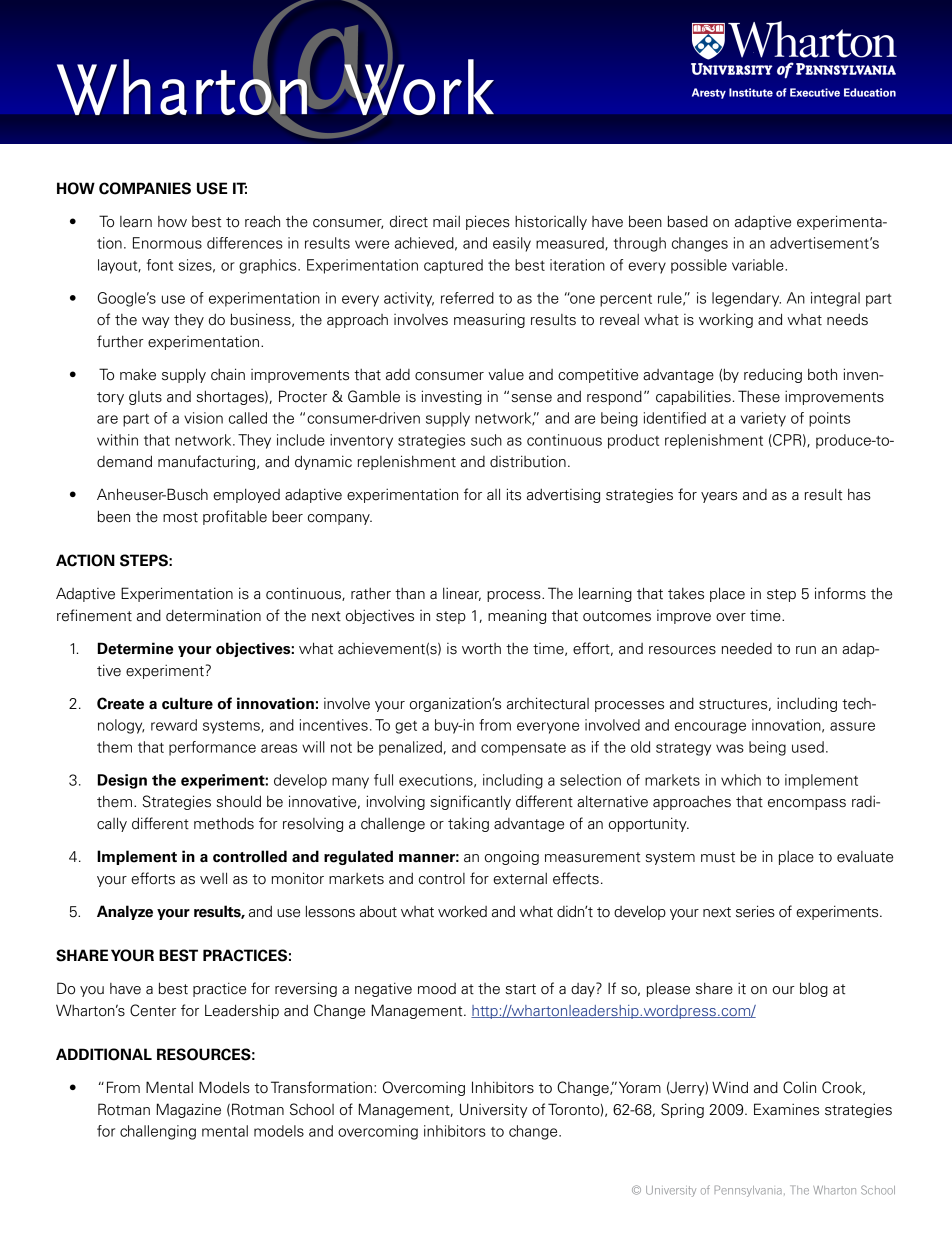  Describe the element at coordinates (481, 649) in the screenshot. I see `worth` at that location.
